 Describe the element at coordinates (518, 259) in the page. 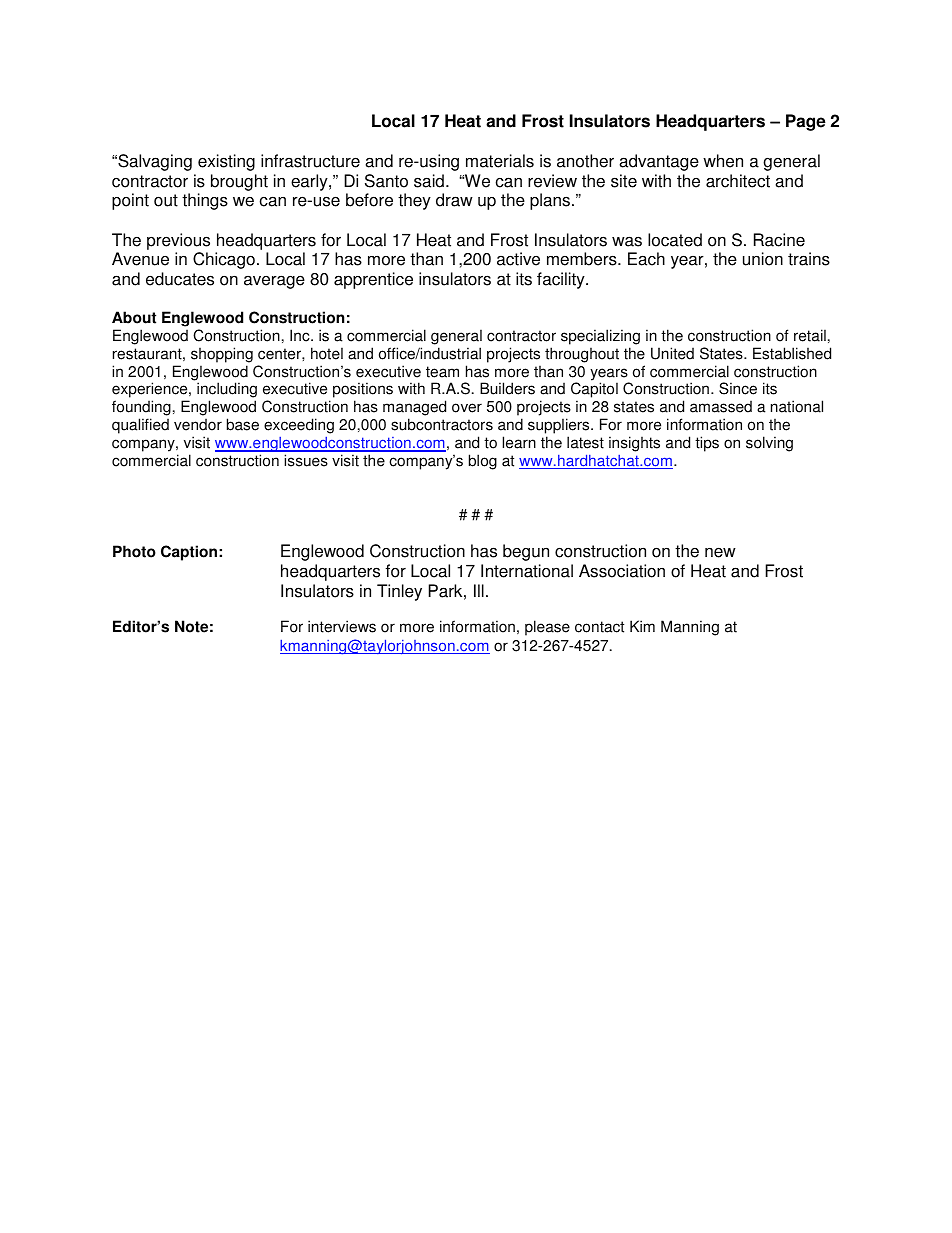

I see `active` at that location.
